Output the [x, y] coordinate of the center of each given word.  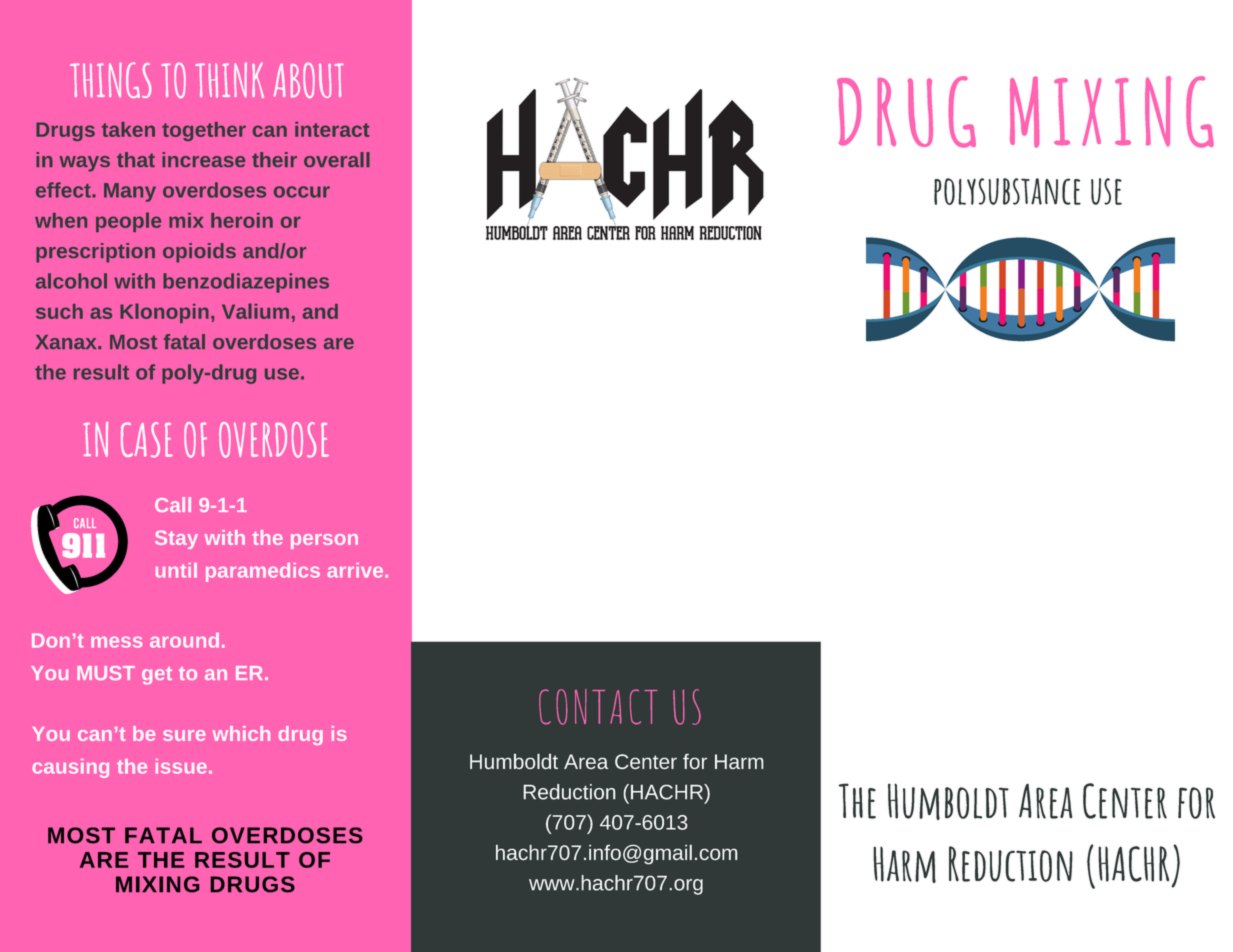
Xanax [67, 342]
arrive [356, 570]
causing [70, 768]
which [241, 733]
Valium [255, 311]
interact [332, 129]
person [324, 541]
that [136, 159]
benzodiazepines [246, 283]
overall [337, 159]
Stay [176, 539]
